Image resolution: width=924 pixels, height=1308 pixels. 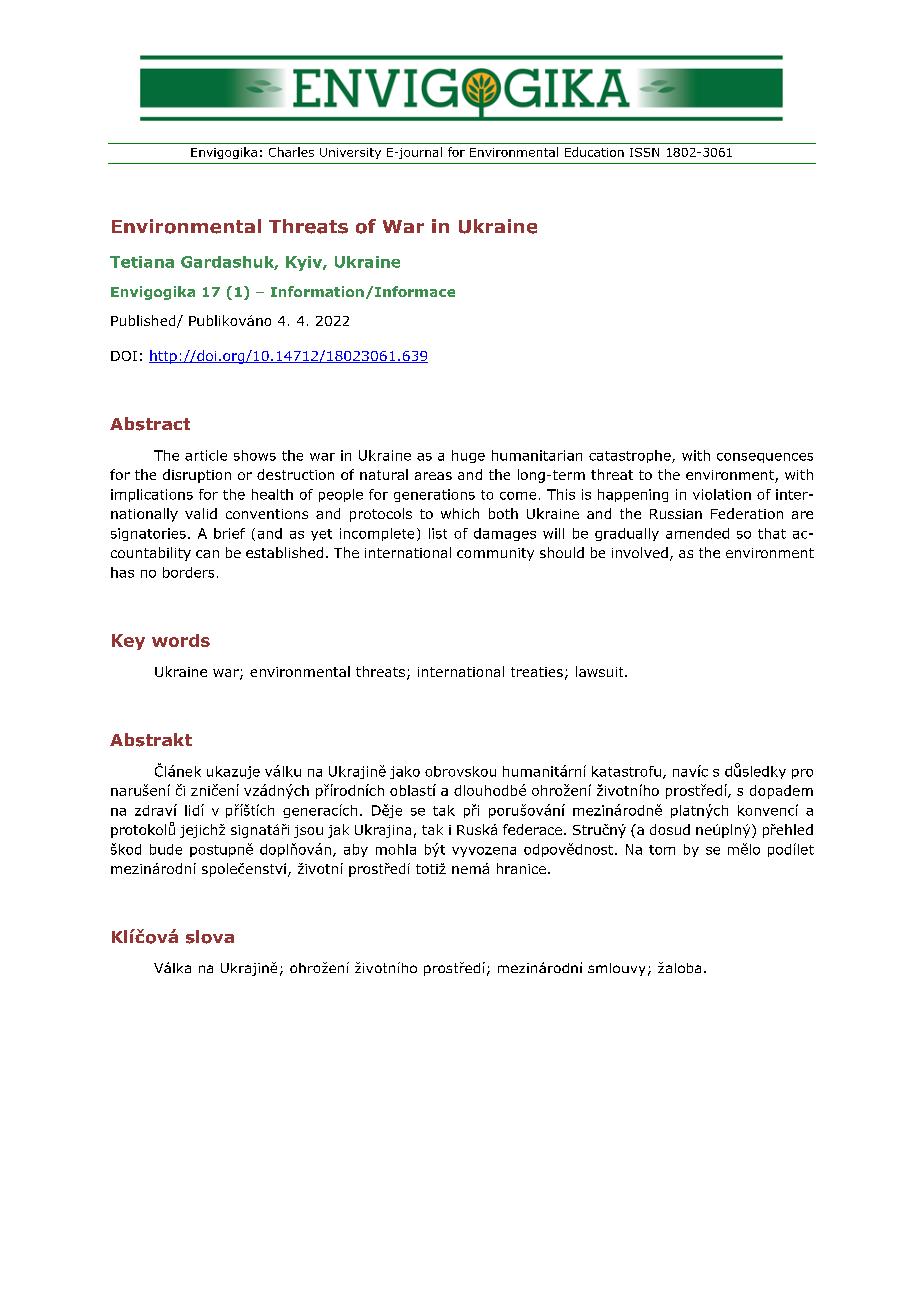 What do you see at coordinates (144, 321) in the screenshot?
I see `Published` at bounding box center [144, 321].
